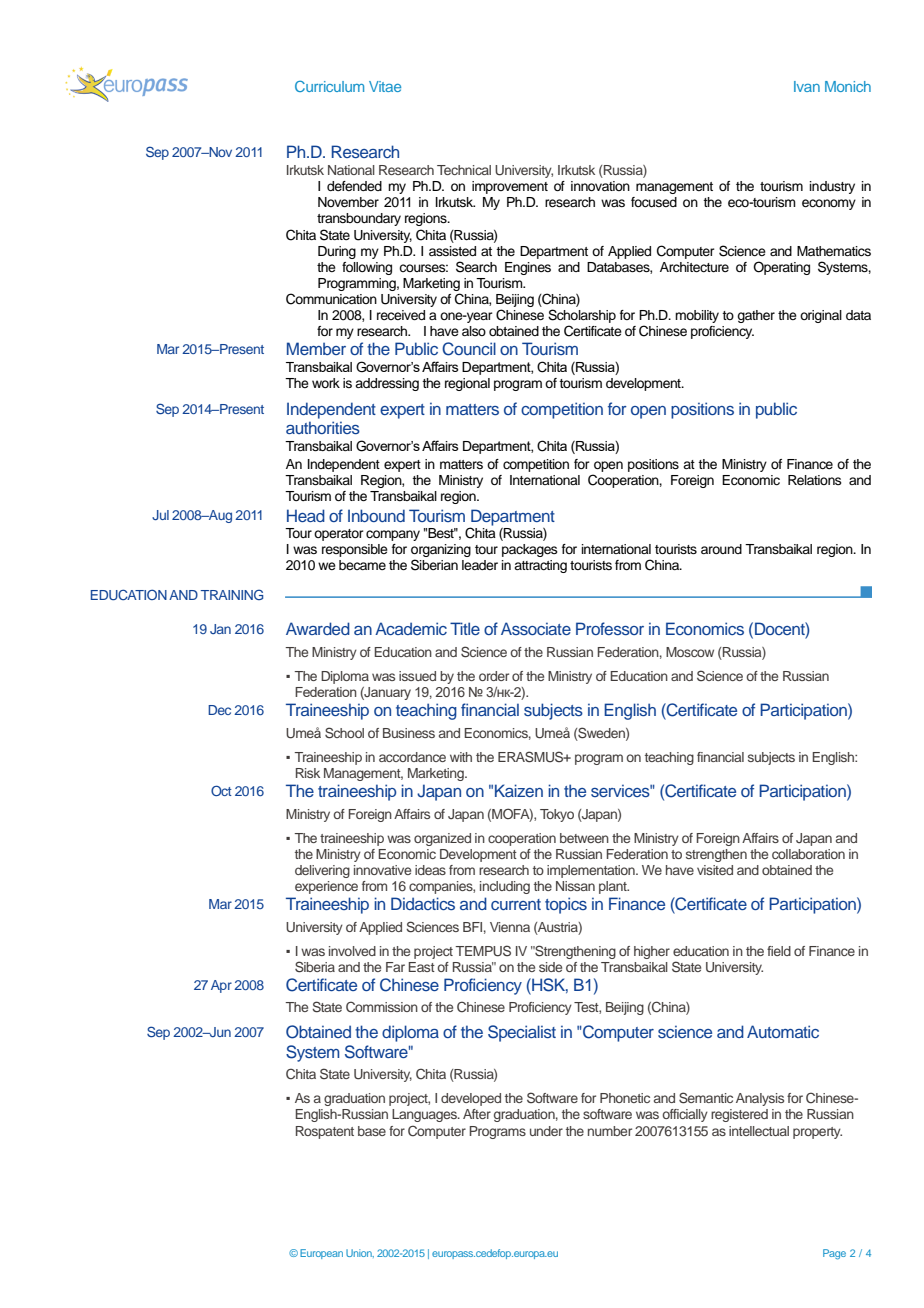  What do you see at coordinates (329, 86) in the document?
I see `Curriculum` at bounding box center [329, 86].
